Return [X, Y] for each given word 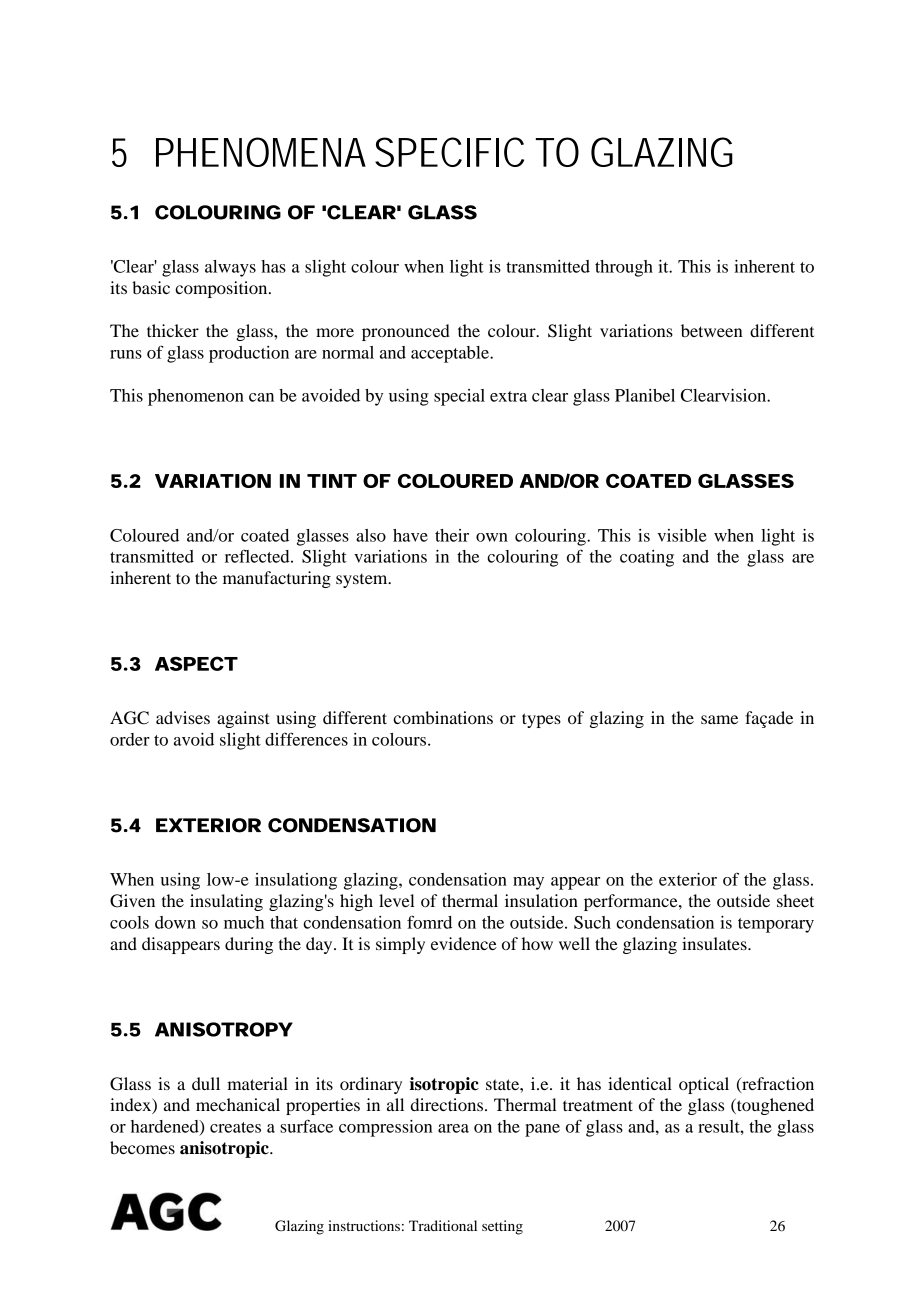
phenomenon [196, 397]
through [624, 268]
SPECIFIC [449, 152]
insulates [715, 943]
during [249, 945]
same [719, 719]
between [712, 330]
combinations [443, 717]
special [459, 397]
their [452, 535]
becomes [142, 1147]
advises [183, 717]
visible [682, 535]
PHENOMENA [261, 152]
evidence [464, 943]
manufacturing [277, 579]
